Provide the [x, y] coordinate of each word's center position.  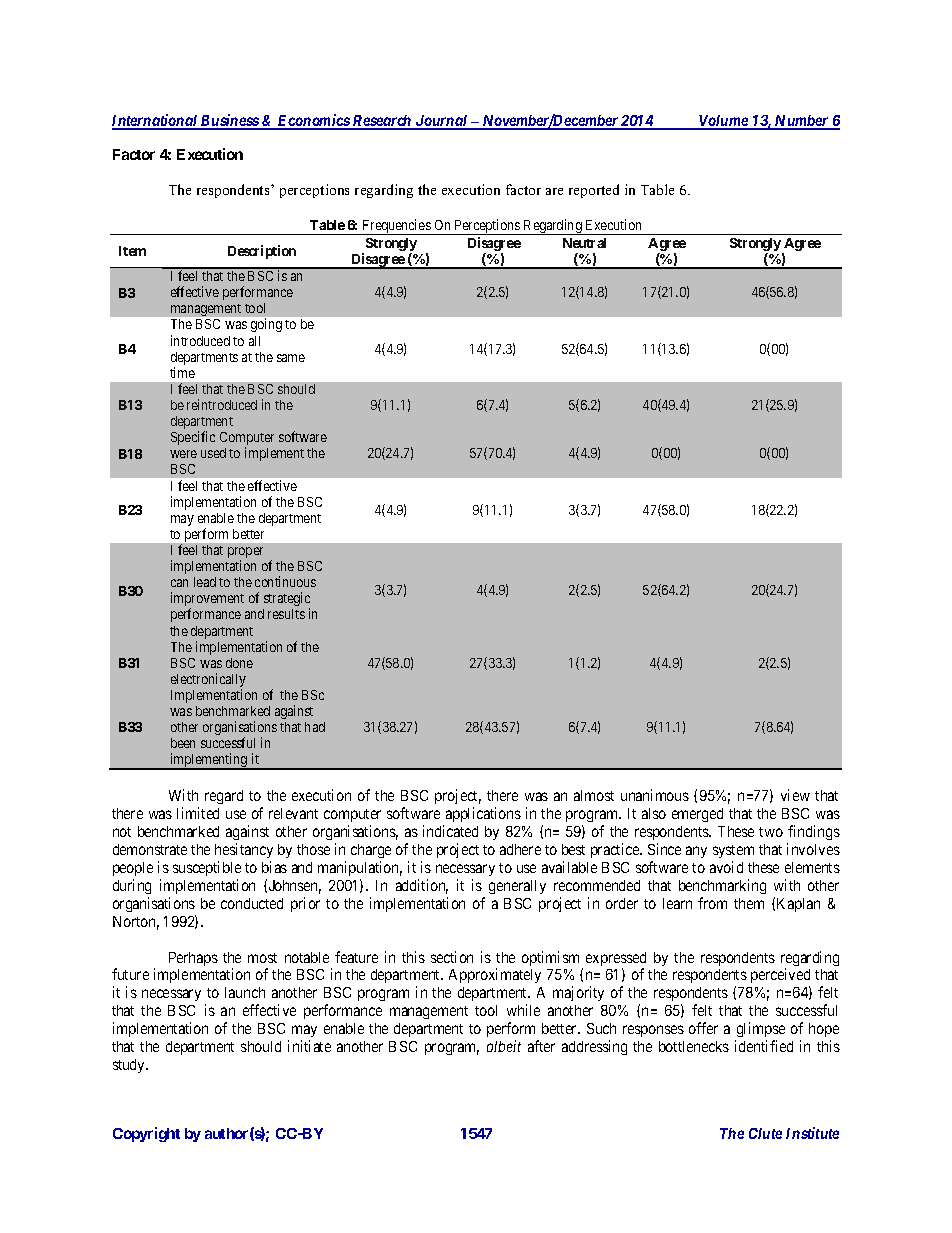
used [213, 453]
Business [229, 121]
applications [483, 814]
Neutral [584, 243]
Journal [442, 122]
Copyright [146, 1134]
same [291, 358]
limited [198, 813]
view [795, 795]
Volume [723, 122]
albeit [504, 1046]
